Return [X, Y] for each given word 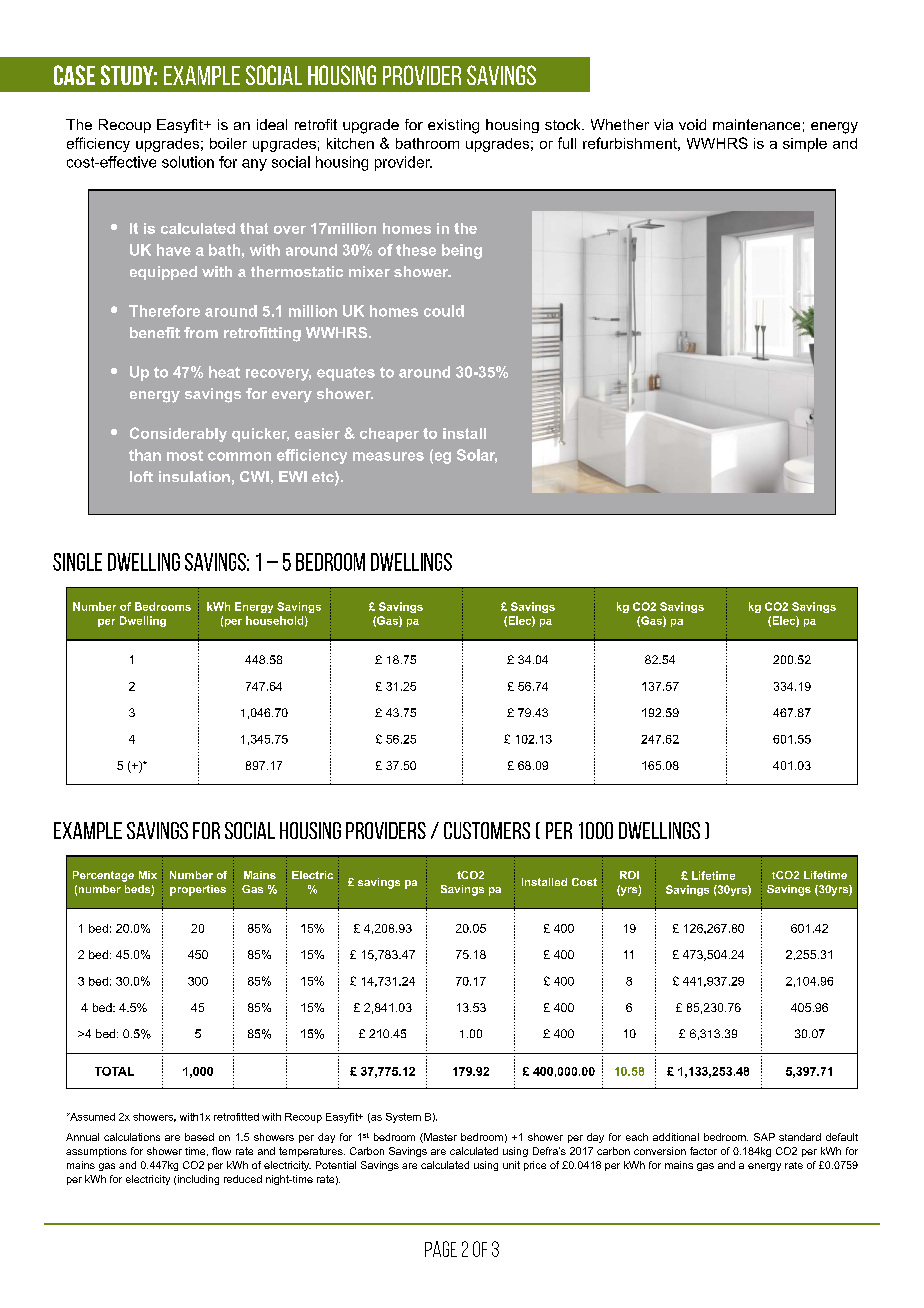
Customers [487, 830]
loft [141, 476]
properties [198, 890]
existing [453, 126]
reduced [243, 1179]
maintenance [756, 124]
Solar [477, 456]
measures [388, 456]
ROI [629, 875]
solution [188, 162]
